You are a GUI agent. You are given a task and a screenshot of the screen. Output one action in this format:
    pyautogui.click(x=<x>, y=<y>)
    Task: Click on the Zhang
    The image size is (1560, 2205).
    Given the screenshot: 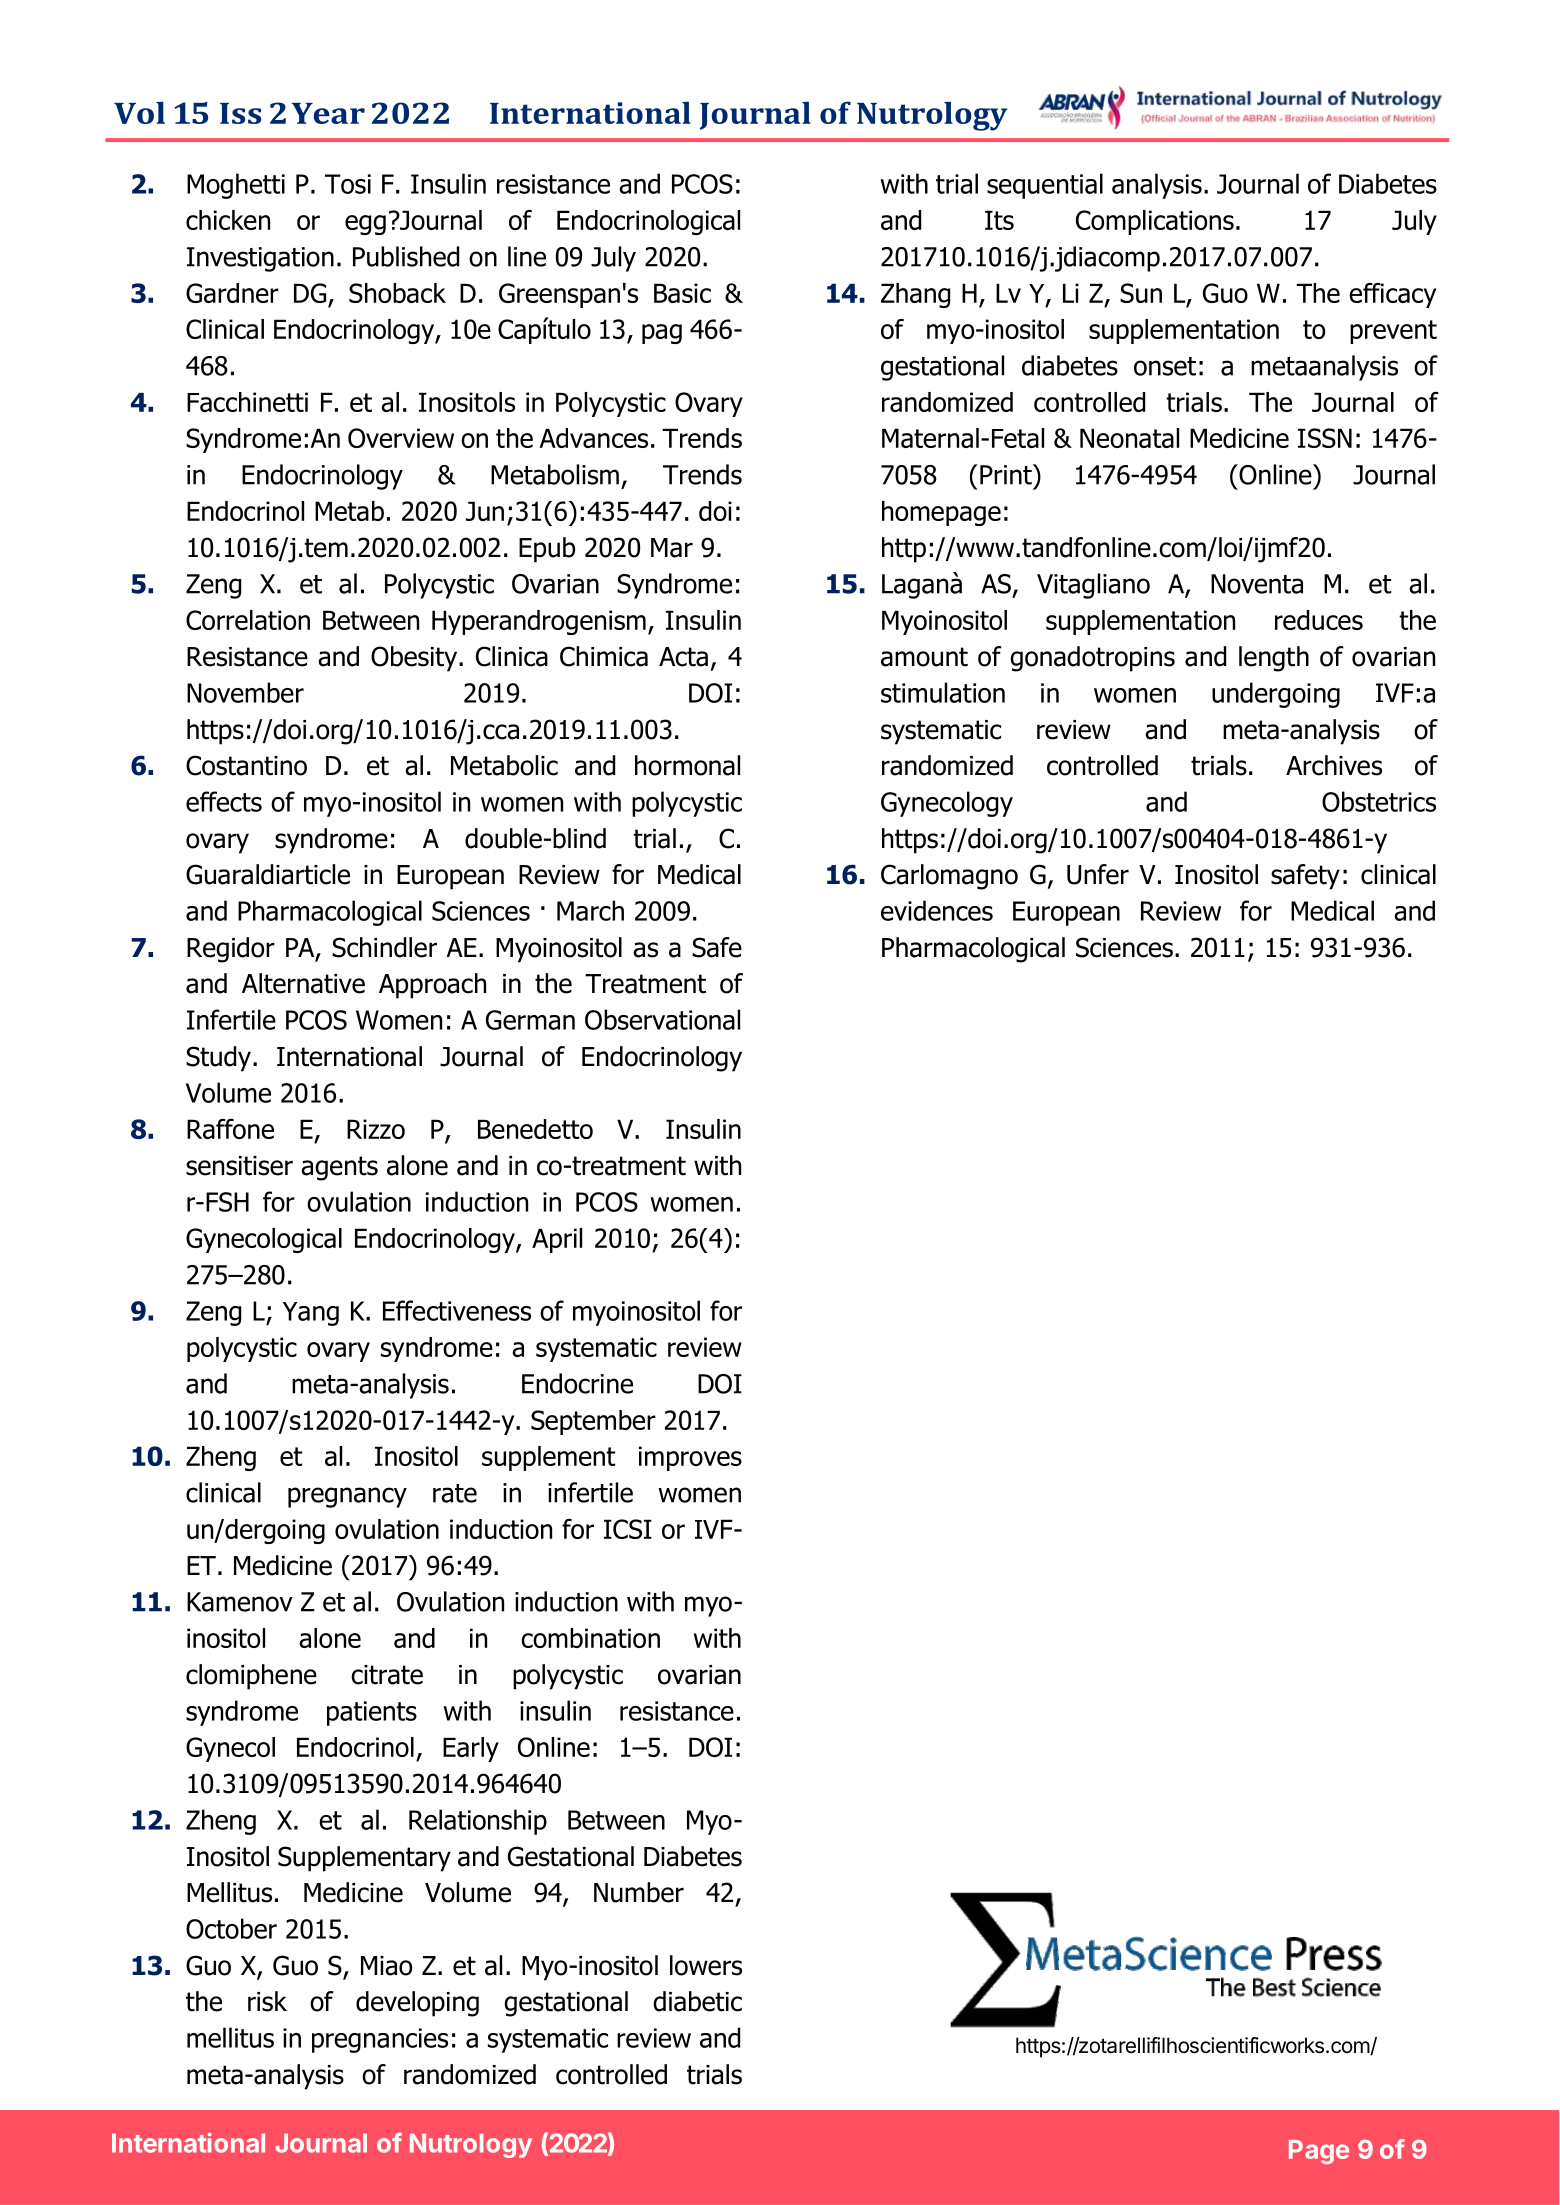 What is the action you would take?
    pyautogui.click(x=915, y=295)
